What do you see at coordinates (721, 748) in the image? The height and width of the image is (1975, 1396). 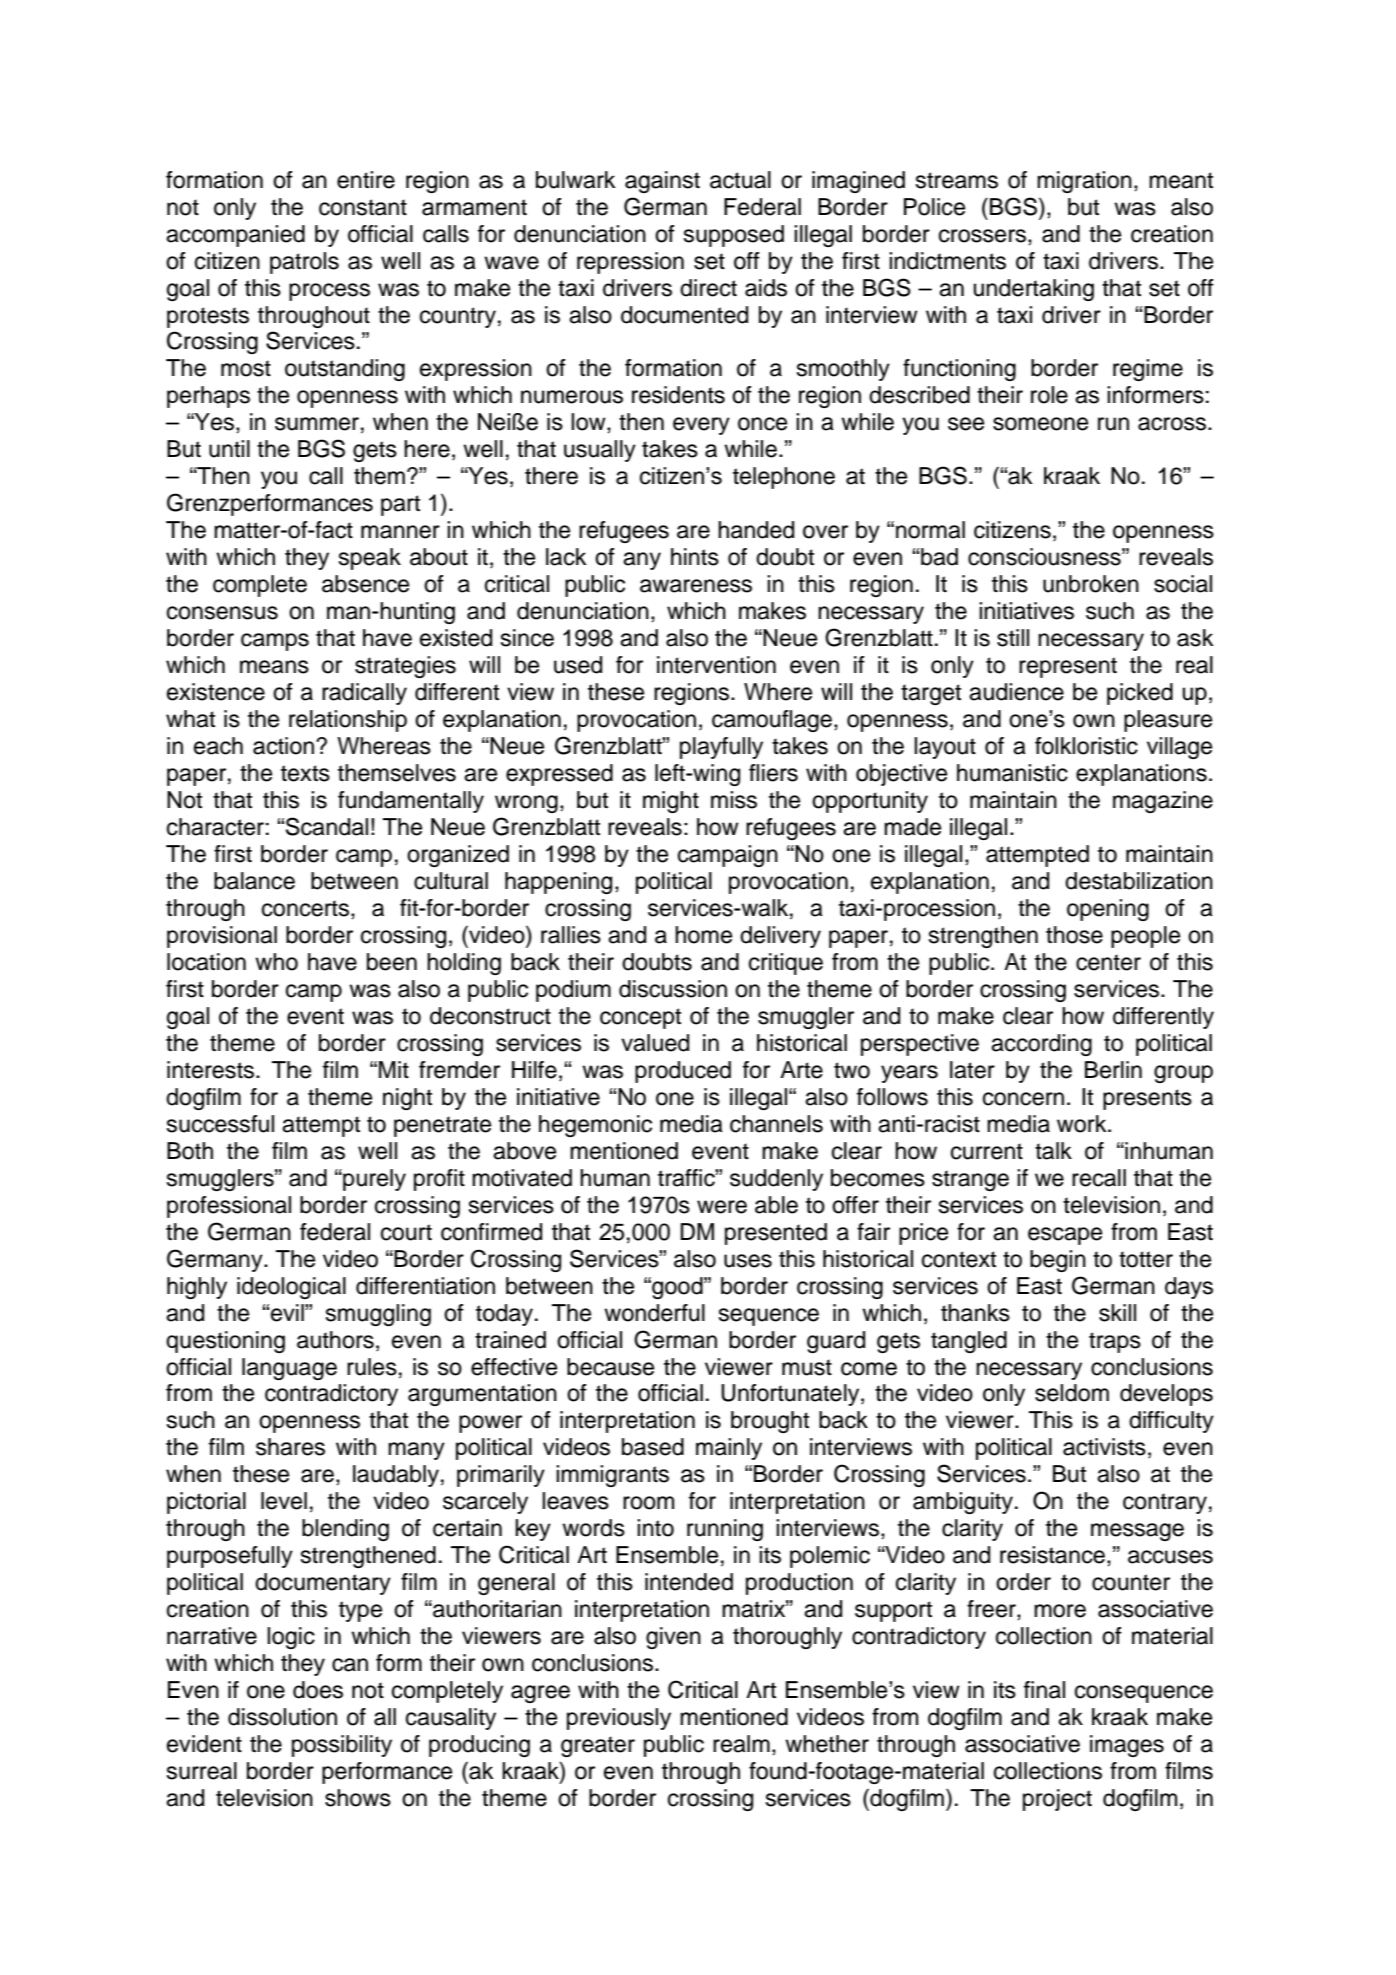 I see `playfully` at bounding box center [721, 748].
